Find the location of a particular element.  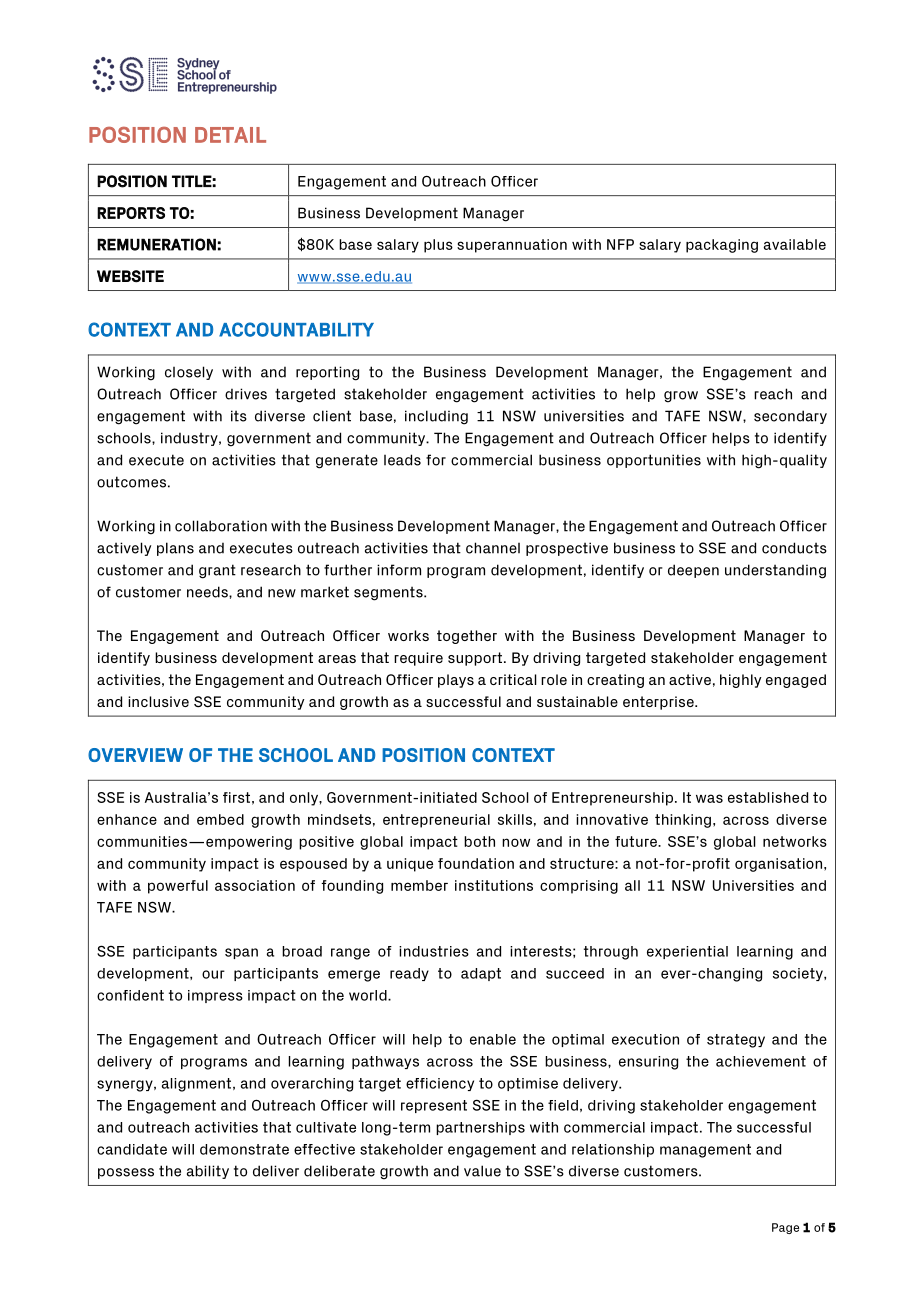

plus is located at coordinates (438, 246).
